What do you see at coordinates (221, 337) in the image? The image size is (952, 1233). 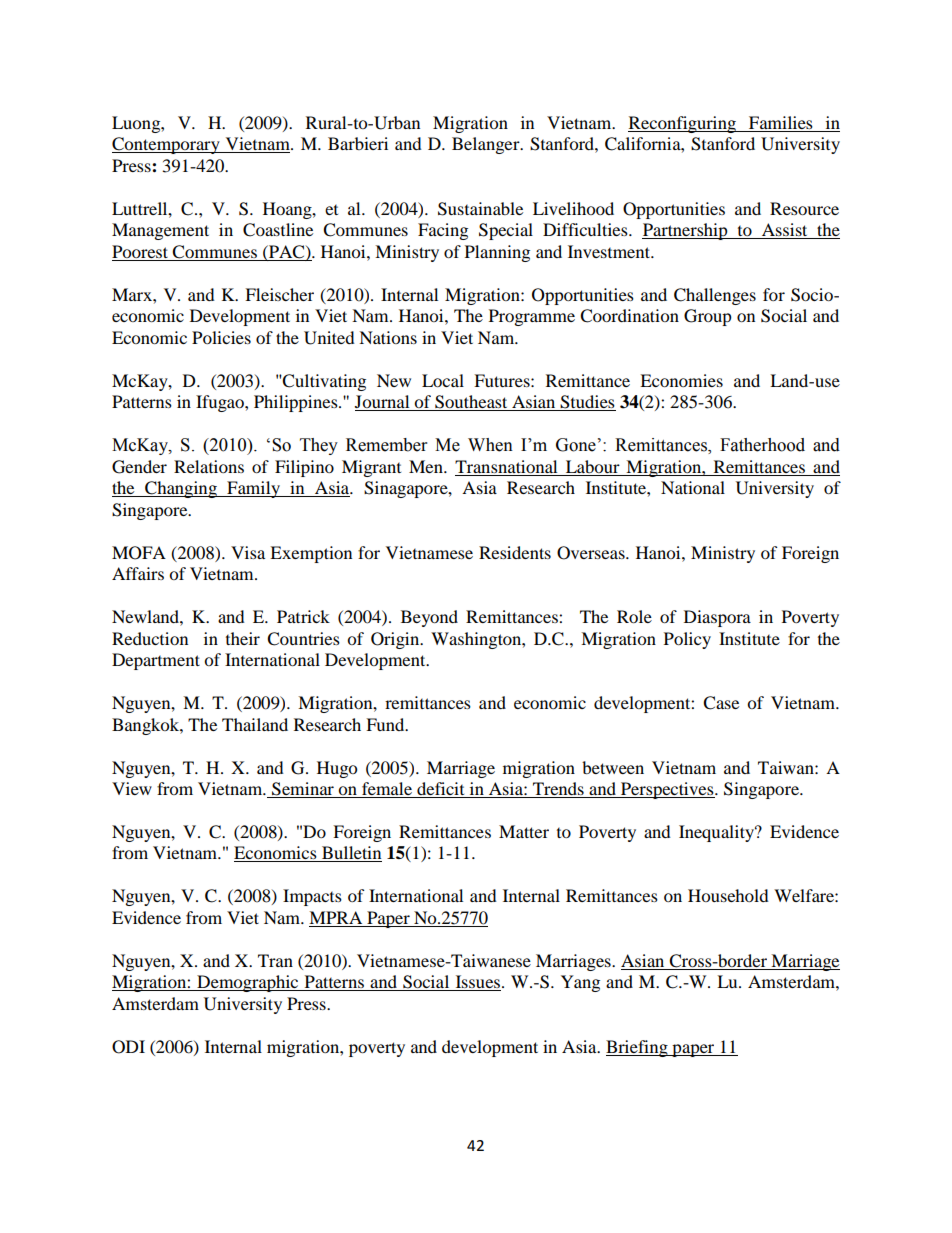 I see `Policies` at bounding box center [221, 337].
